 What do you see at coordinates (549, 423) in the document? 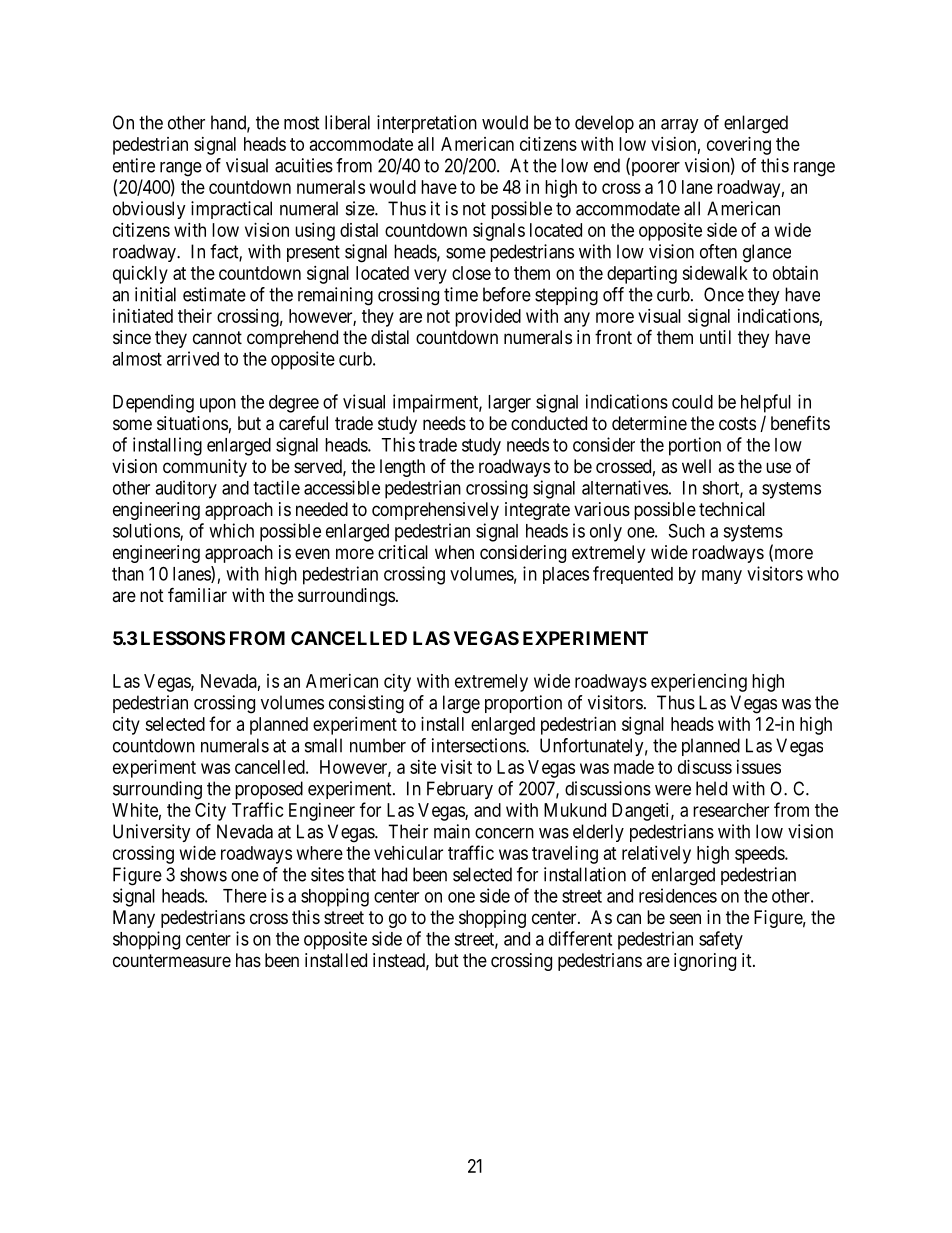
I see `conducted` at bounding box center [549, 423].
